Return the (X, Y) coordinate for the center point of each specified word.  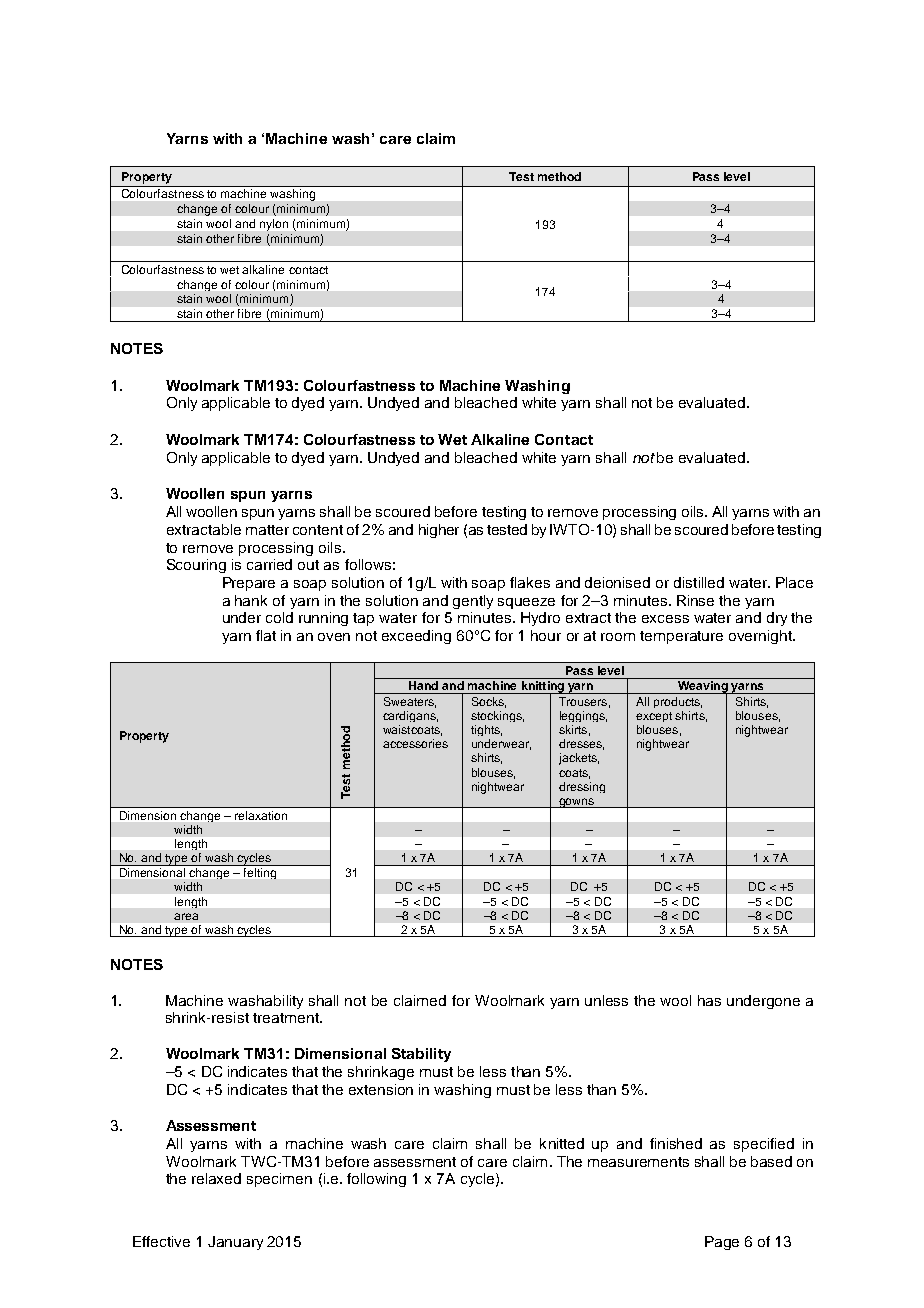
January (235, 1243)
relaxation (261, 815)
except (654, 717)
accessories (415, 743)
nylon (274, 225)
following (376, 1180)
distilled (699, 582)
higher (439, 531)
